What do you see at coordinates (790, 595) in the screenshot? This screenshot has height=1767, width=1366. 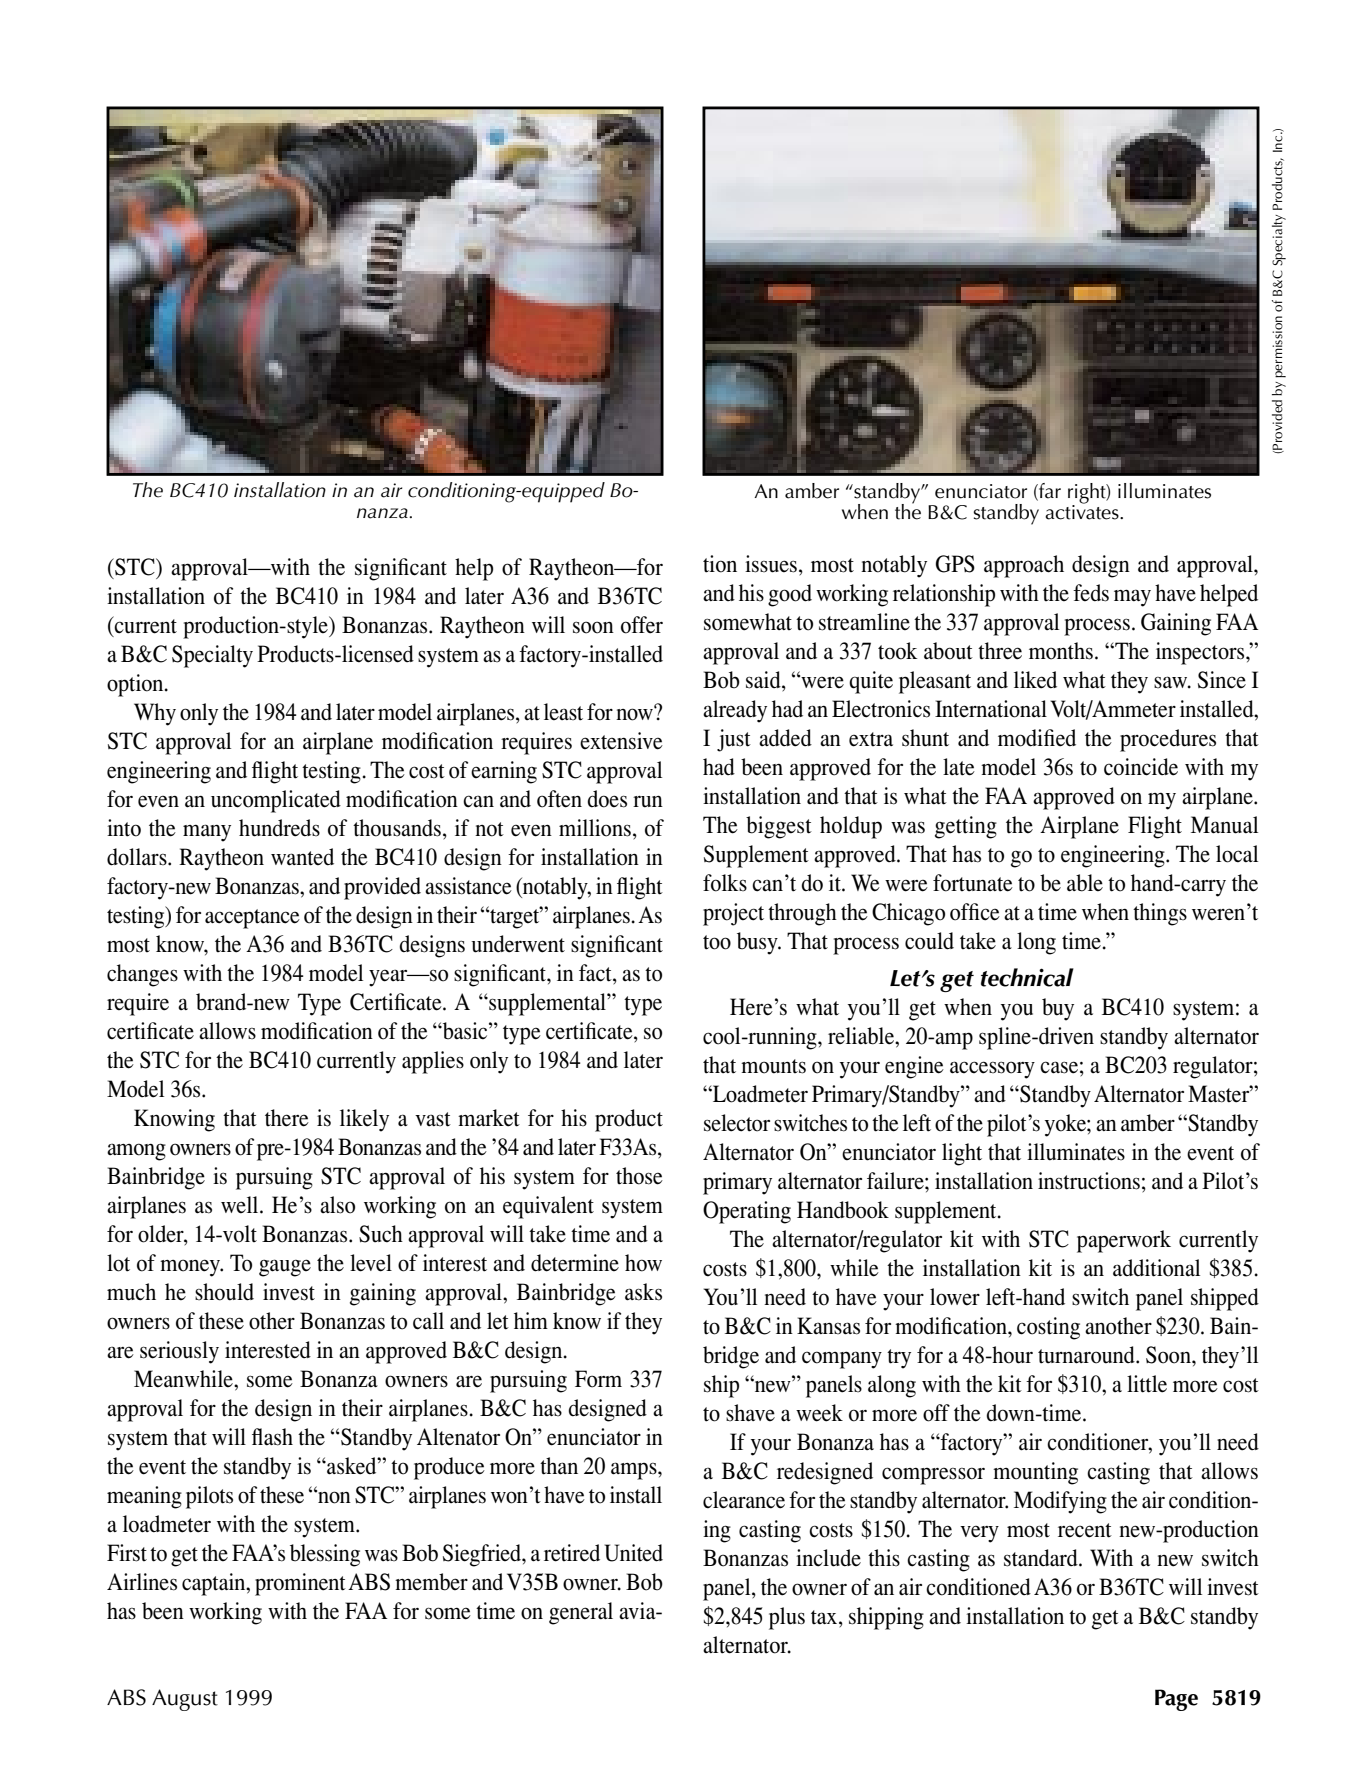 I see `good` at bounding box center [790, 595].
